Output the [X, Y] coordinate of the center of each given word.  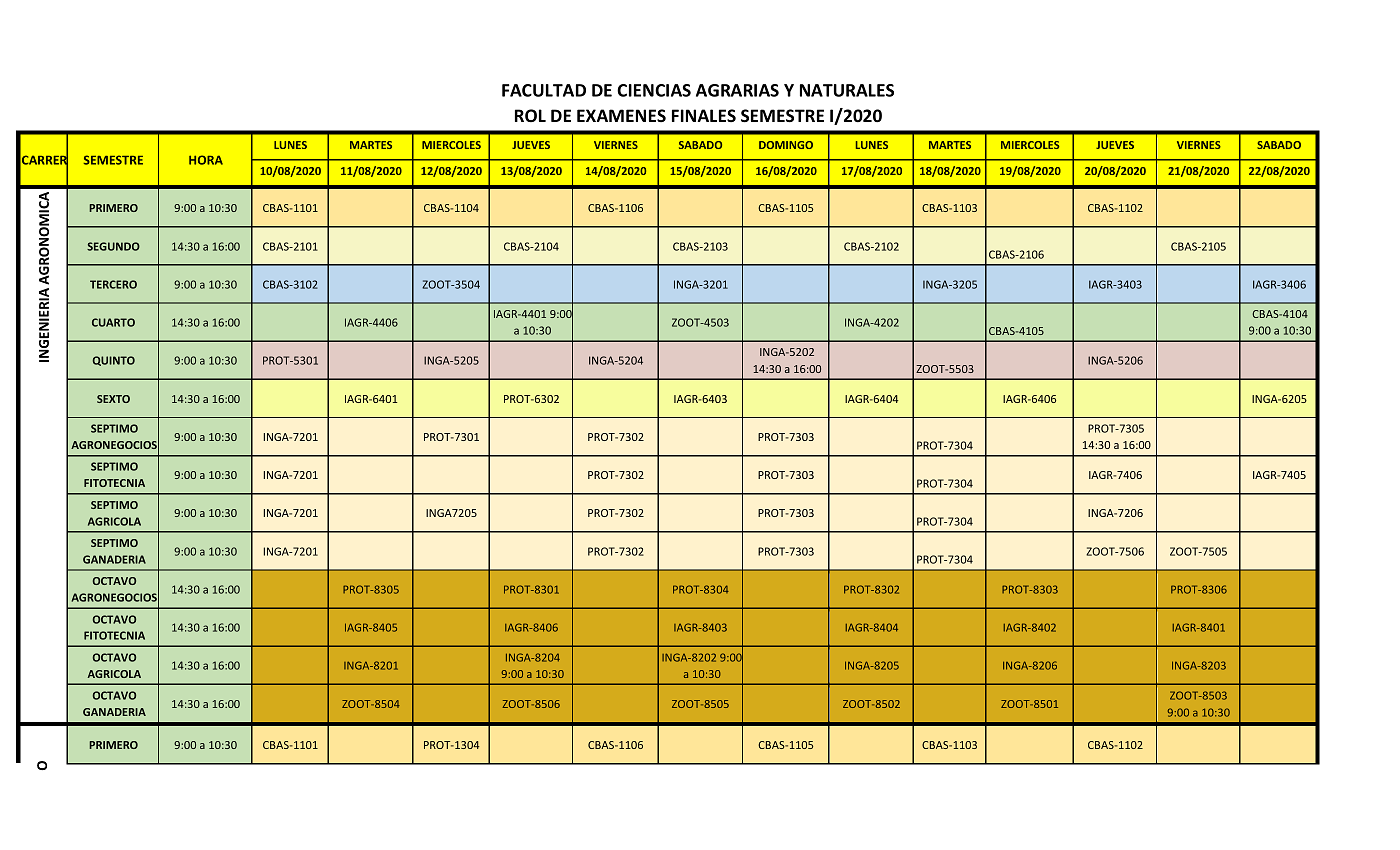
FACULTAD [544, 90]
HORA [206, 160]
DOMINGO [786, 145]
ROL [530, 115]
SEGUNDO [113, 246]
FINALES [704, 115]
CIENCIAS [654, 90]
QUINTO [114, 361]
